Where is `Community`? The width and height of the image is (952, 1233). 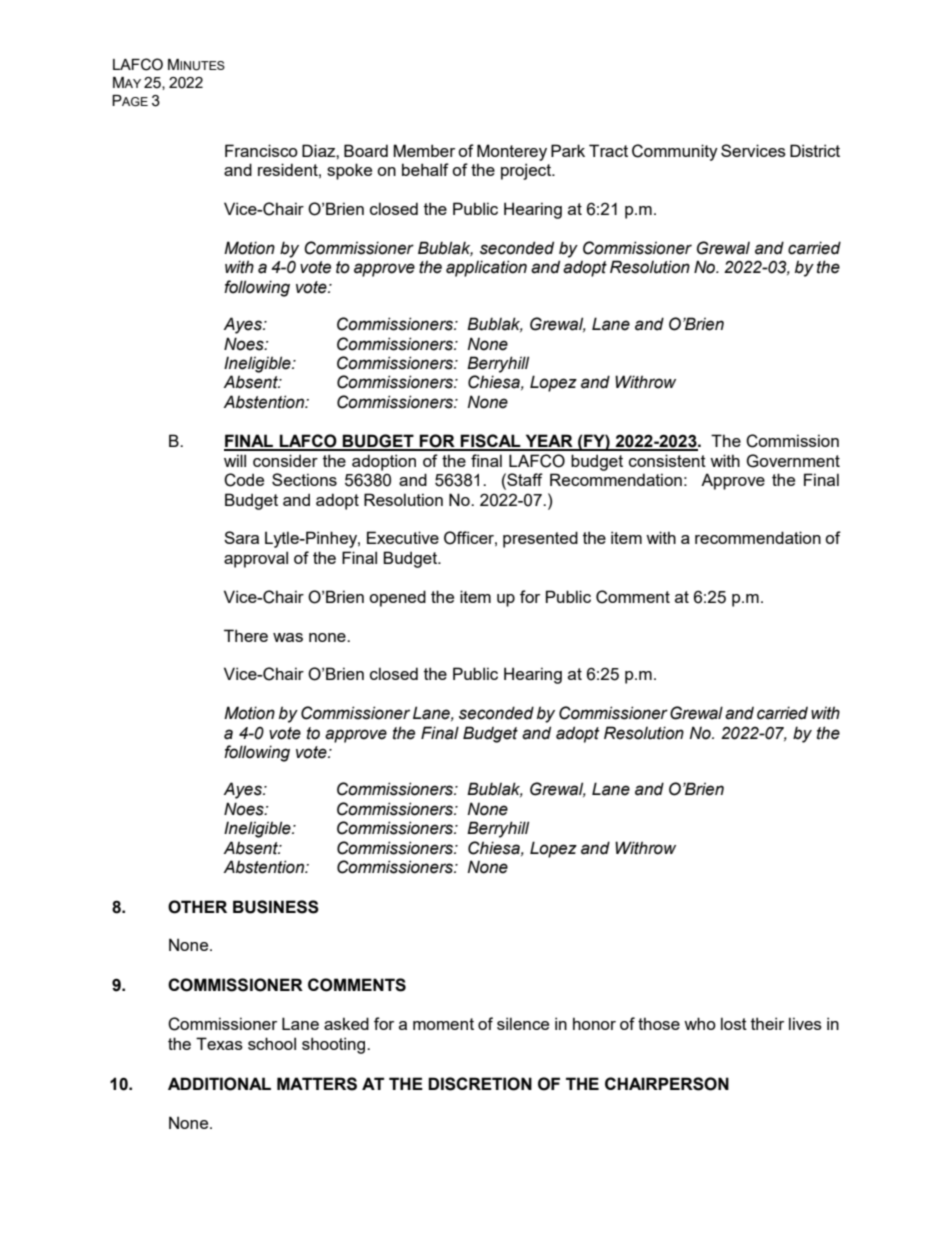 Community is located at coordinates (675, 152).
